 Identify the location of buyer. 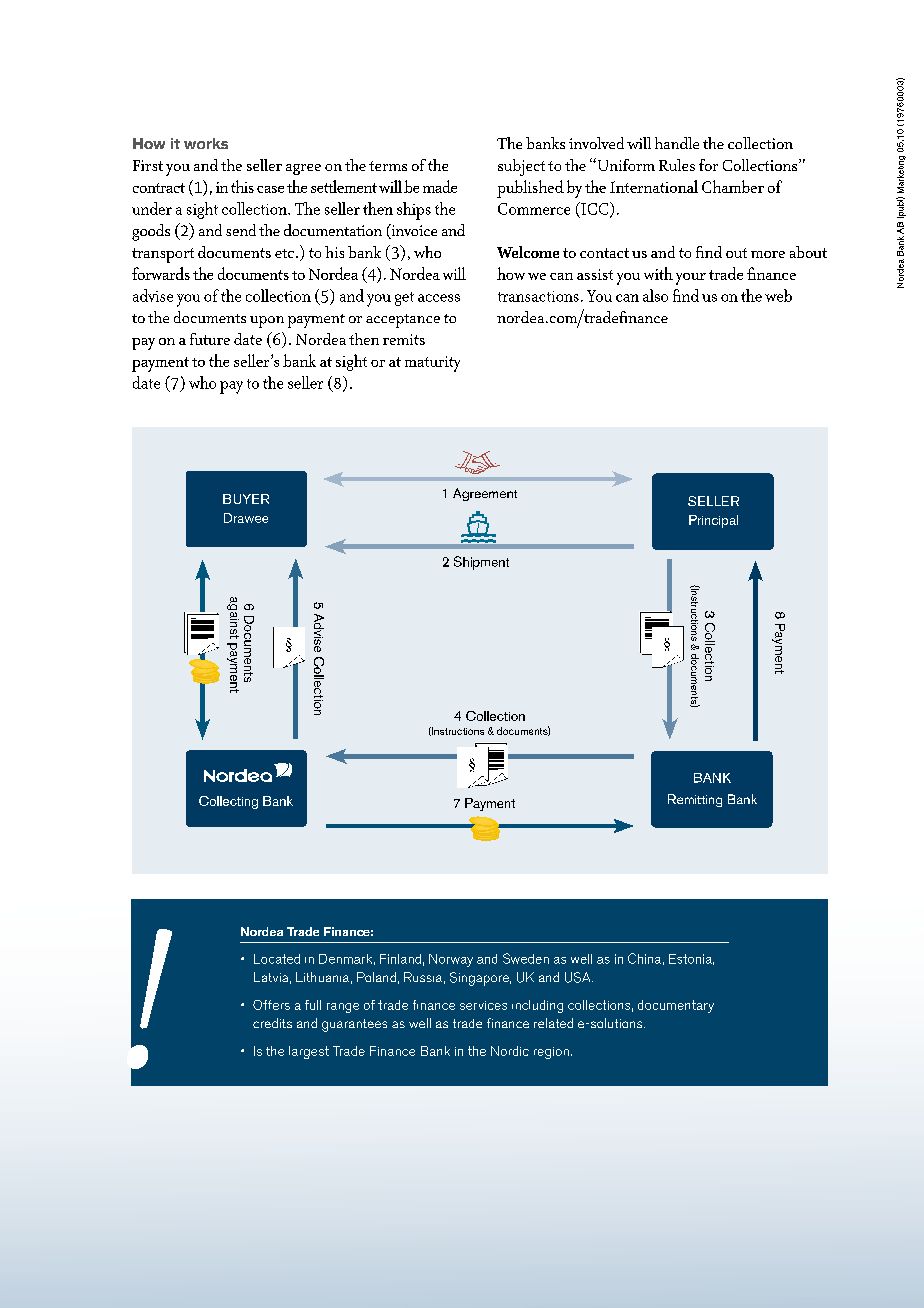
(246, 499).
